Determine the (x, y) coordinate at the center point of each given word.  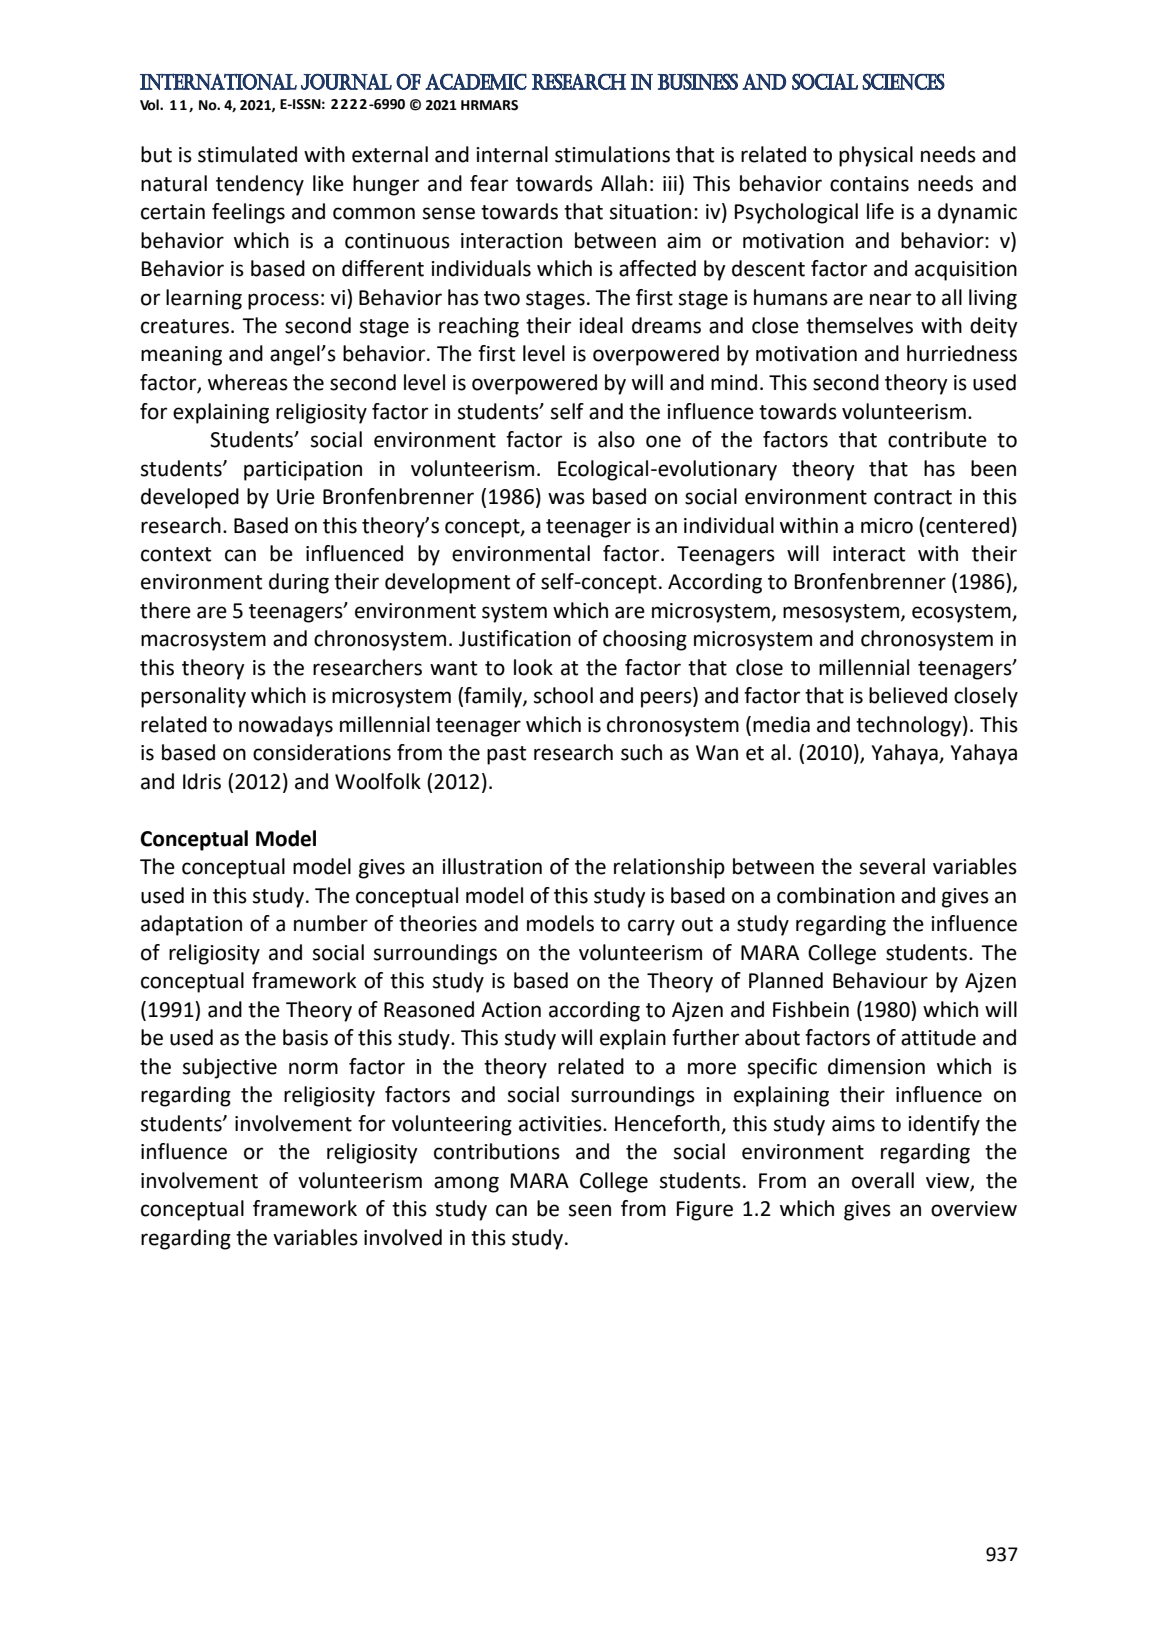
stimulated (247, 154)
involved (403, 1237)
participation (303, 471)
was (566, 498)
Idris (202, 781)
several (892, 866)
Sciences (903, 81)
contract (913, 497)
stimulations (612, 154)
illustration (492, 866)
